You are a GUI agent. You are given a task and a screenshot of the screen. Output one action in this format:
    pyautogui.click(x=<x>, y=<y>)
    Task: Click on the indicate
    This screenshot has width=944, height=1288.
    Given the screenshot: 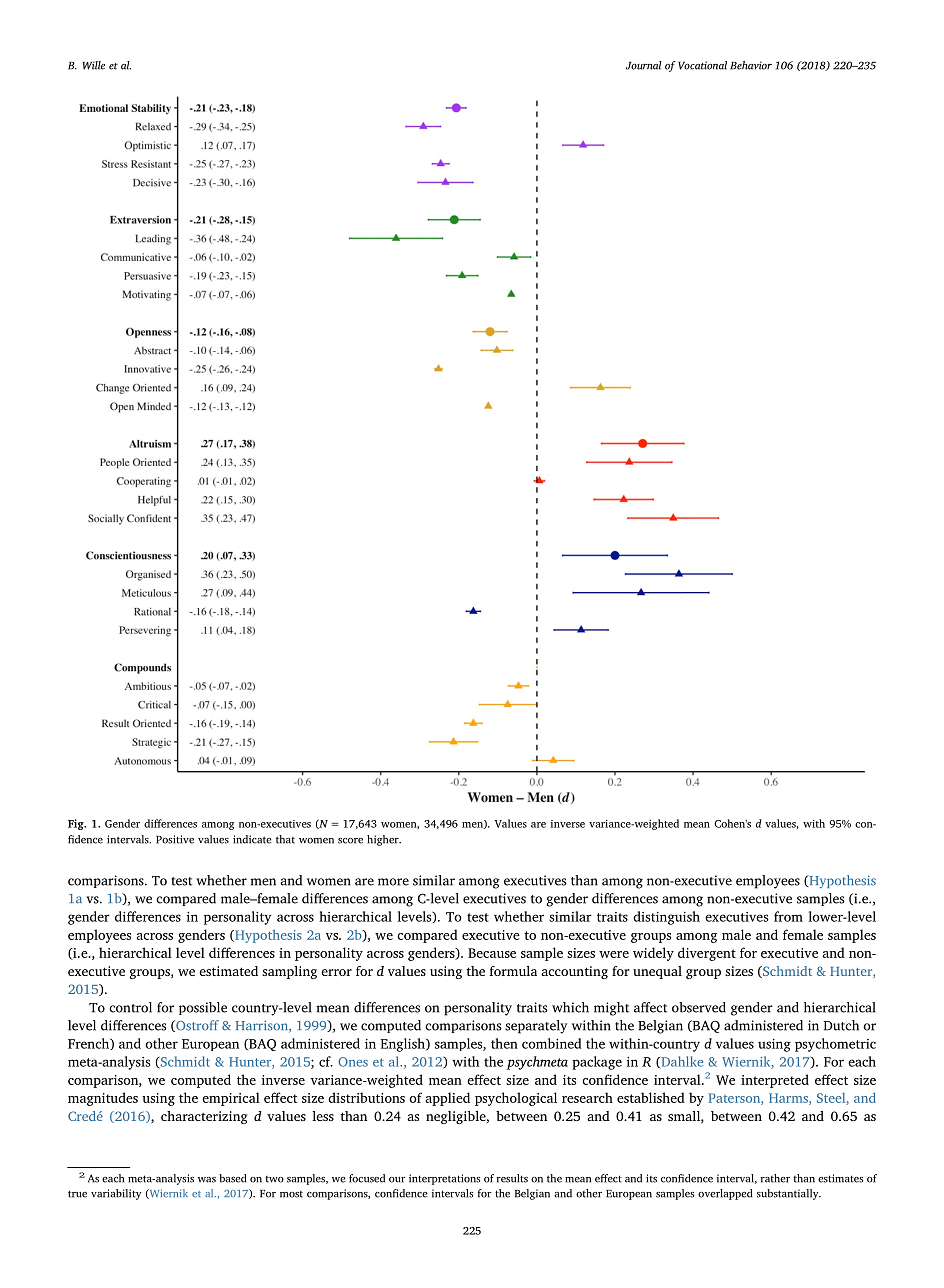 What is the action you would take?
    pyautogui.click(x=252, y=839)
